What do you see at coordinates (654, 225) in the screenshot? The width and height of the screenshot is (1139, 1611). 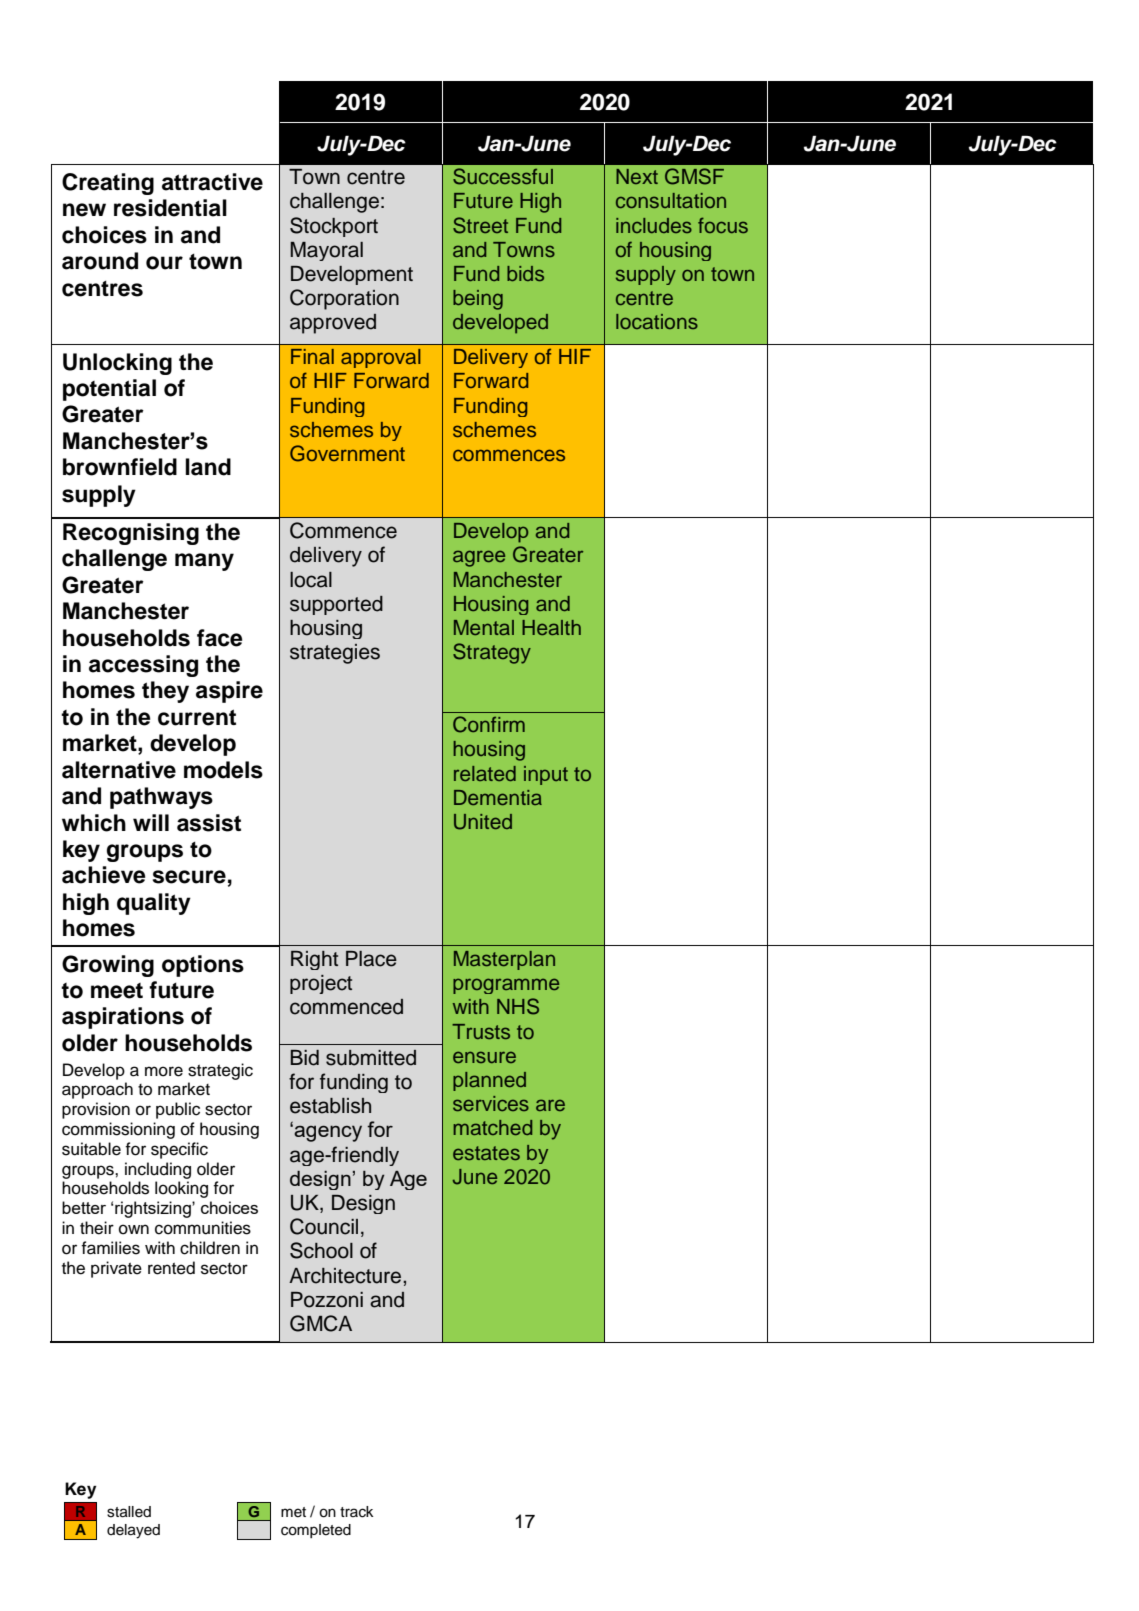 I see `includes` at bounding box center [654, 225].
